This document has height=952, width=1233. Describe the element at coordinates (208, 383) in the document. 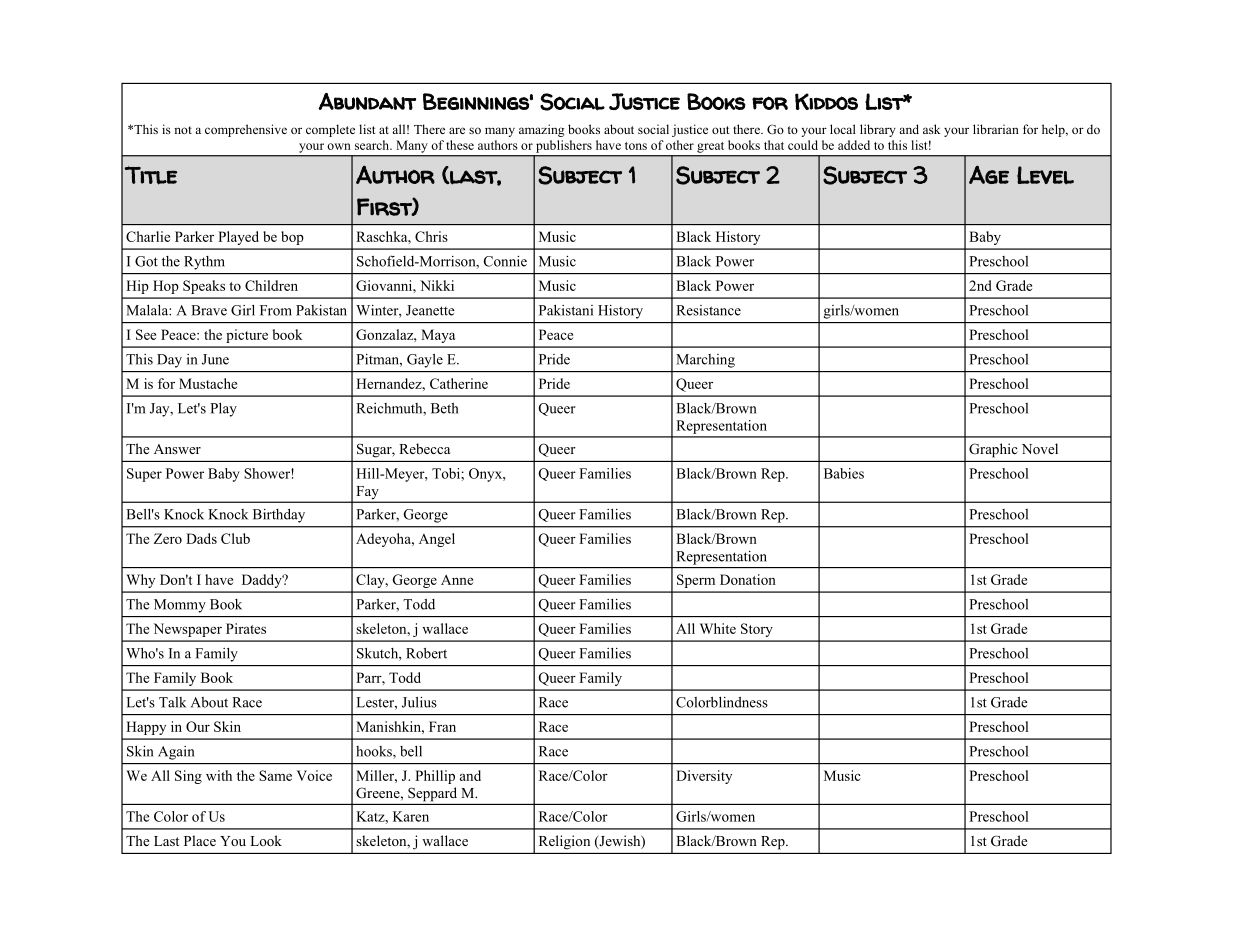

I see `Mustache` at that location.
